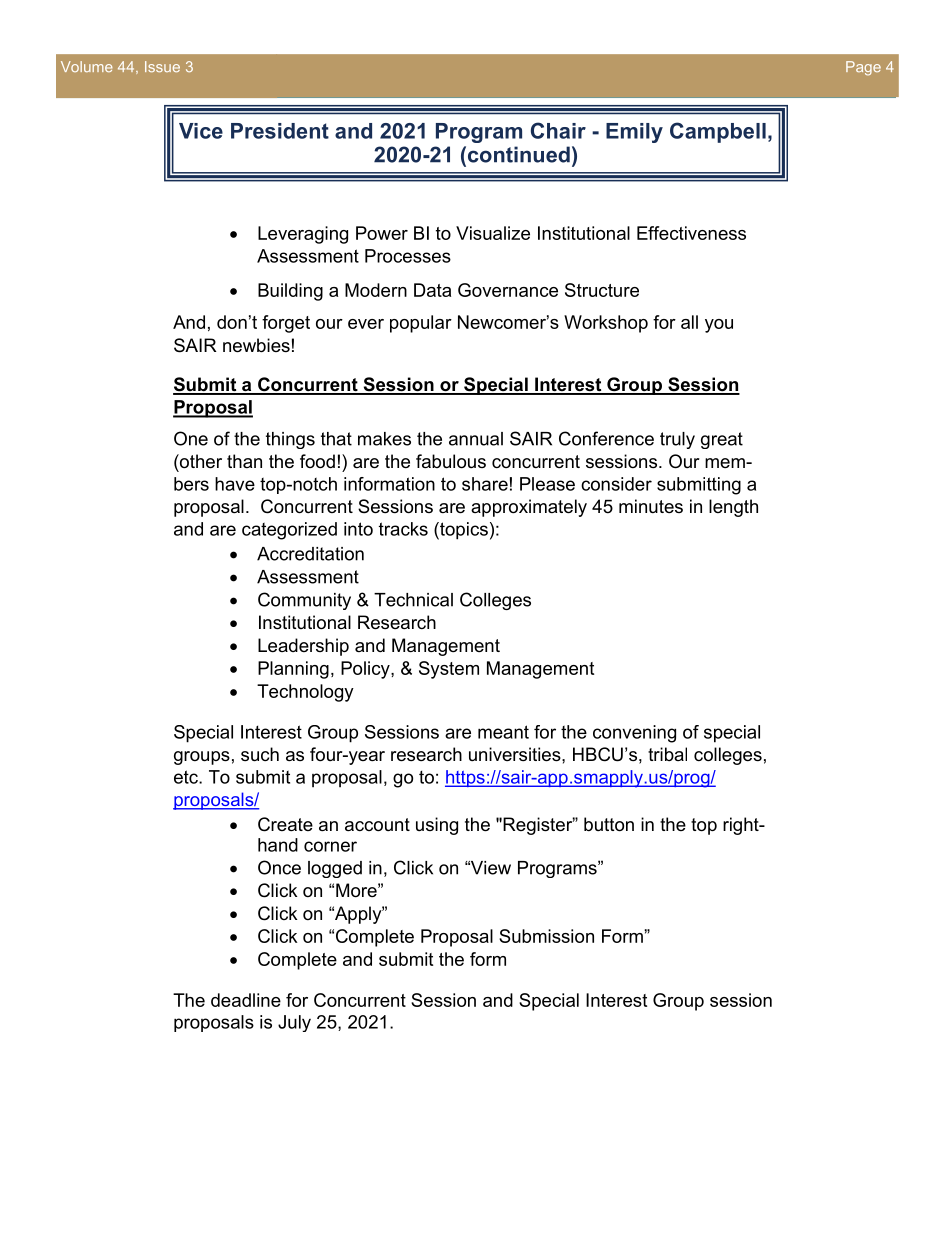  Describe the element at coordinates (722, 440) in the image. I see `great` at that location.
